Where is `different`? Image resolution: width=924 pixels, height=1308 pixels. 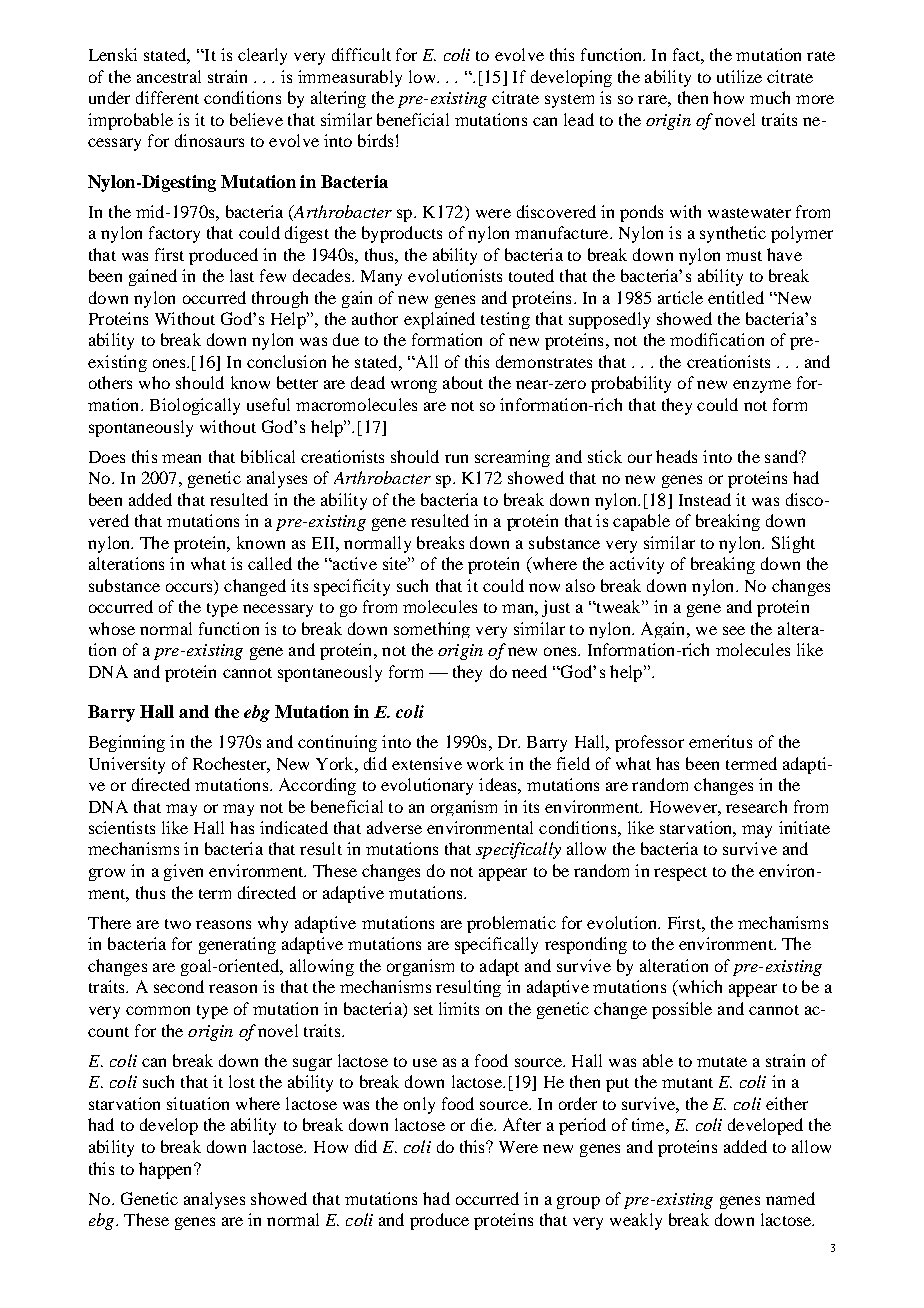
different is located at coordinates (167, 97).
